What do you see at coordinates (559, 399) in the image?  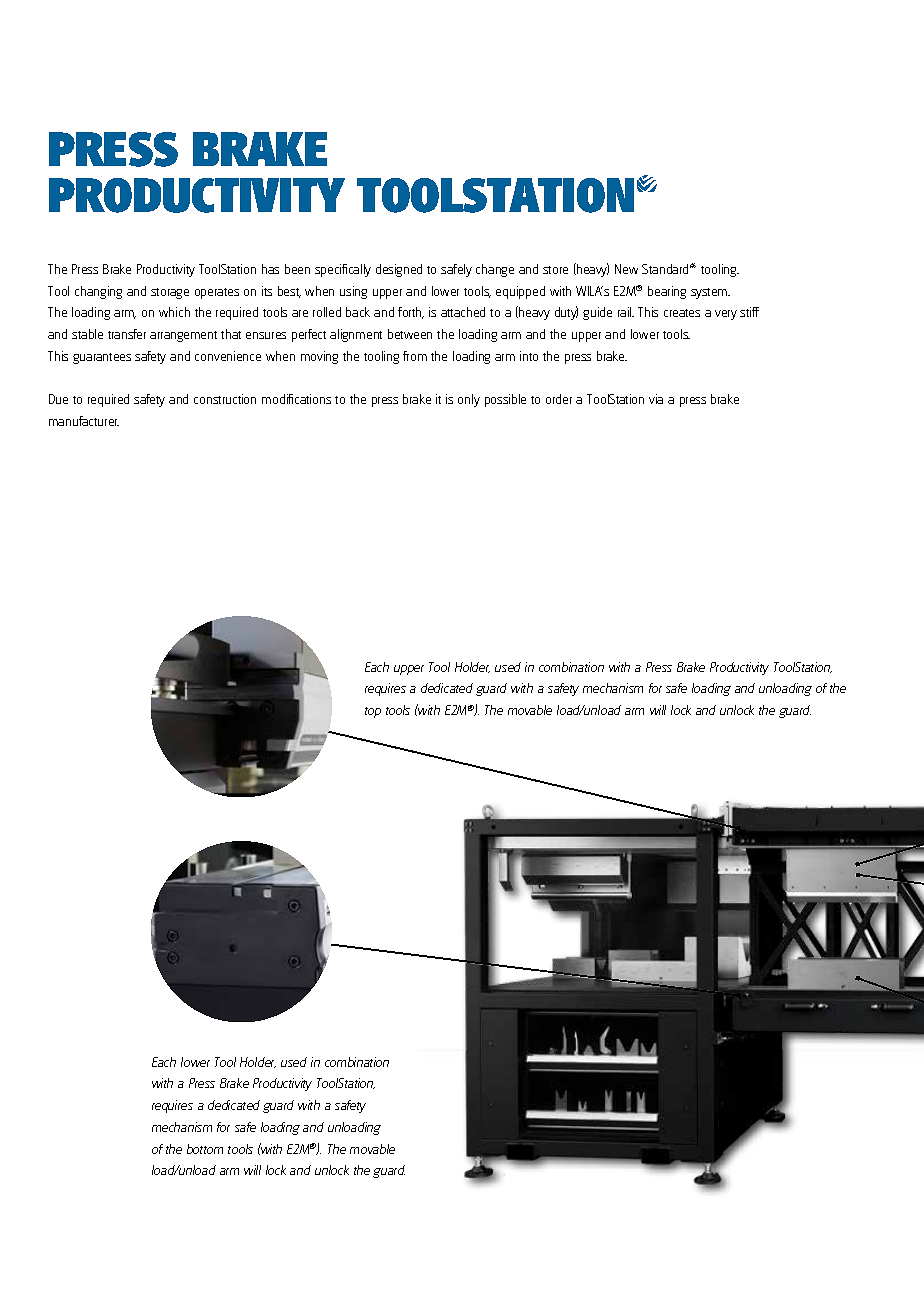 I see `order` at bounding box center [559, 399].
